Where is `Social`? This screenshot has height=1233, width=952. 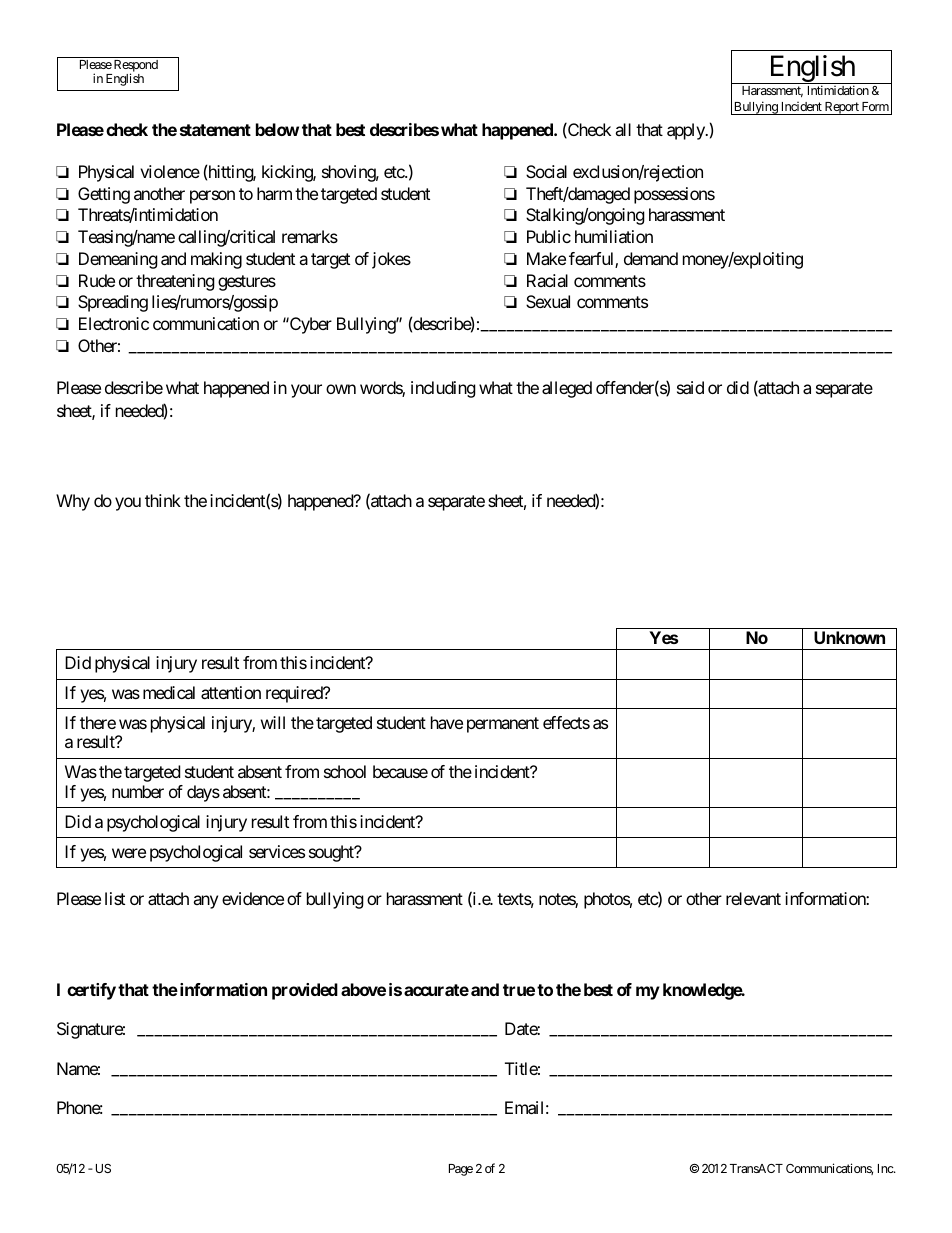
Social is located at coordinates (546, 171).
